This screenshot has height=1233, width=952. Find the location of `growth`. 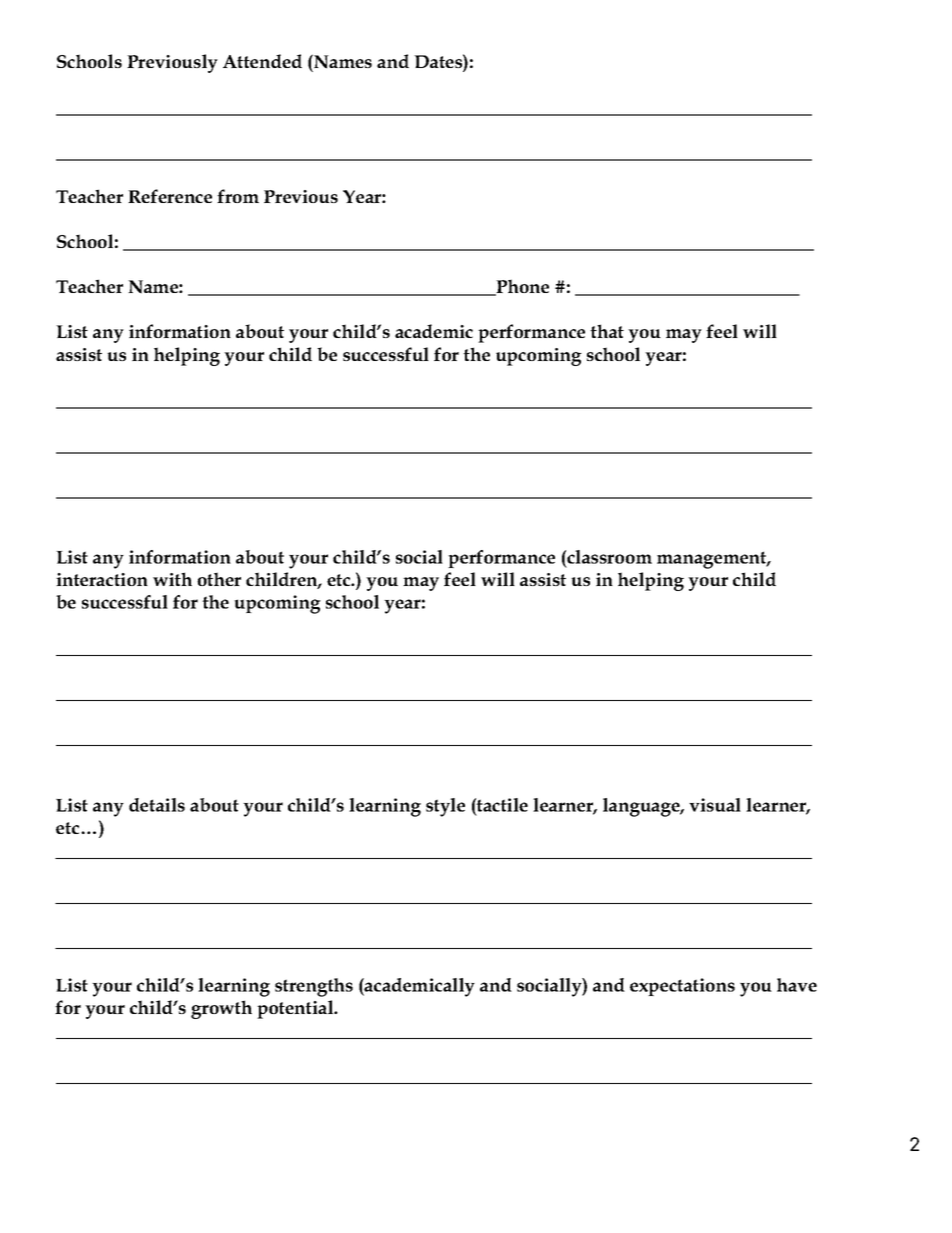

growth is located at coordinates (221, 1009).
